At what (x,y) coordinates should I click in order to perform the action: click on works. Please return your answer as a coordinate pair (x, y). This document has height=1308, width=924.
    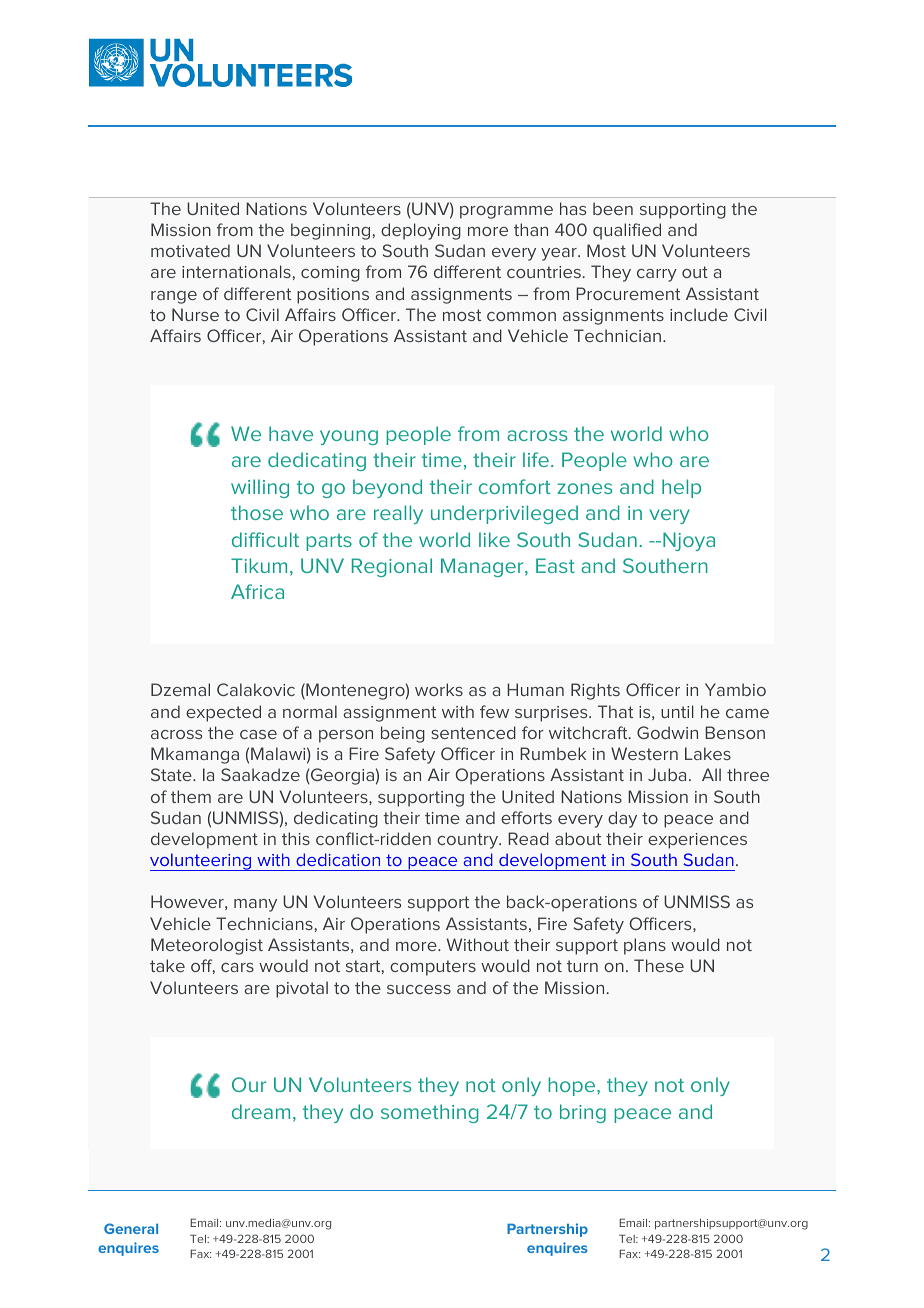
    Looking at the image, I should click on (439, 689).
